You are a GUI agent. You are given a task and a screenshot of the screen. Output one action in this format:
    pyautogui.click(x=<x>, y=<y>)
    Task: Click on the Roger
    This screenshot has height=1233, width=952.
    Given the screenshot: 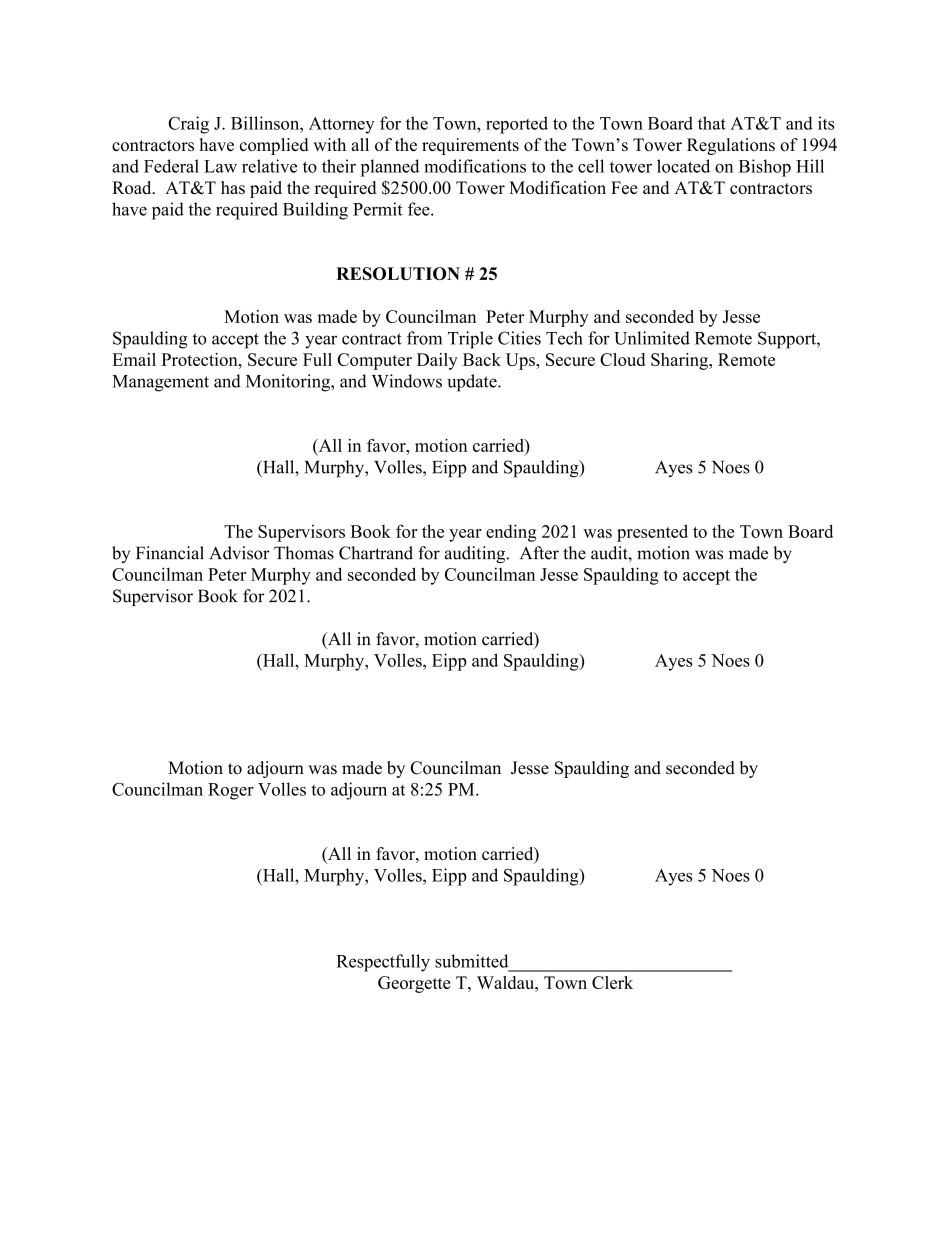 What is the action you would take?
    pyautogui.click(x=231, y=791)
